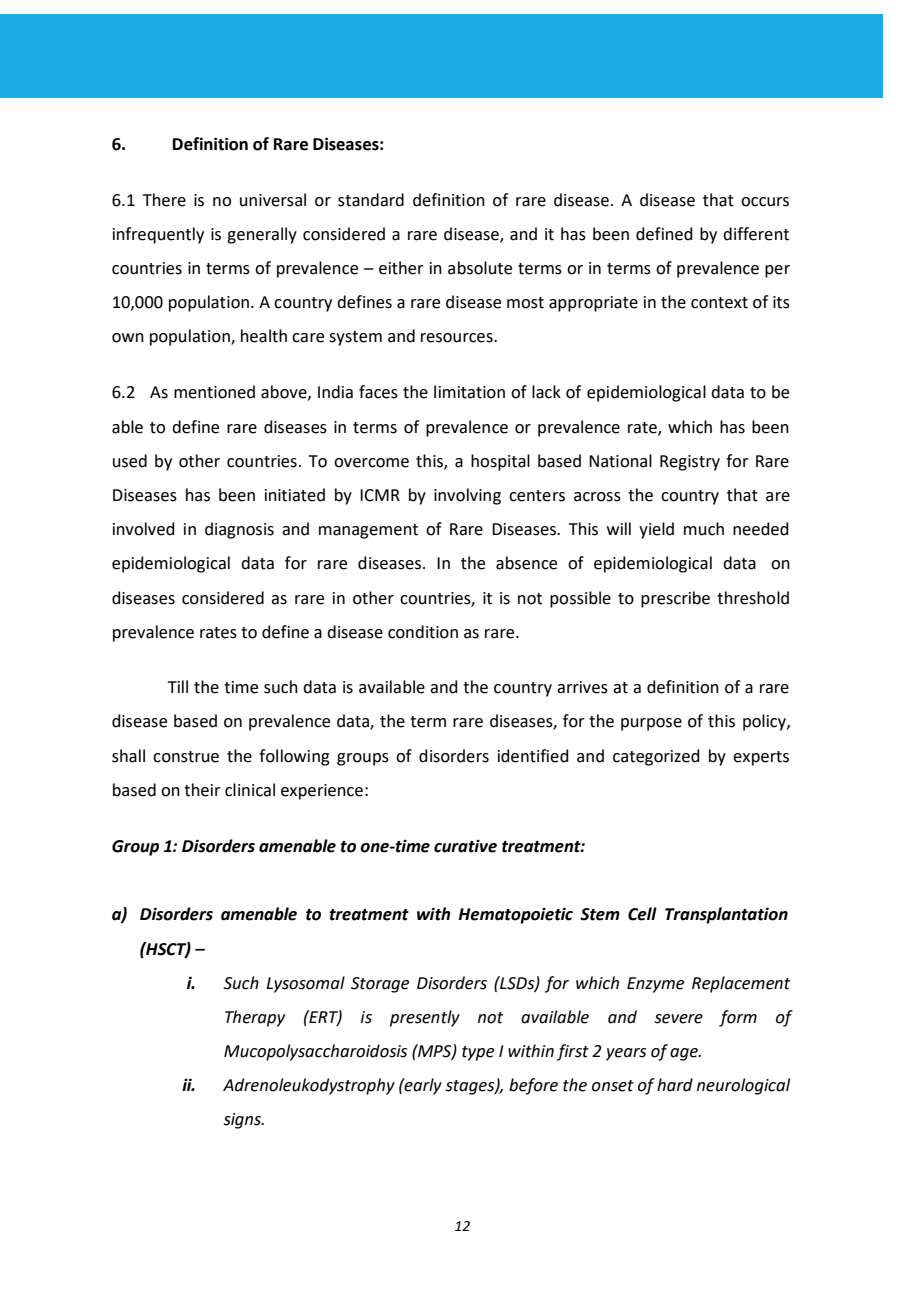  I want to click on absolute, so click(480, 268).
